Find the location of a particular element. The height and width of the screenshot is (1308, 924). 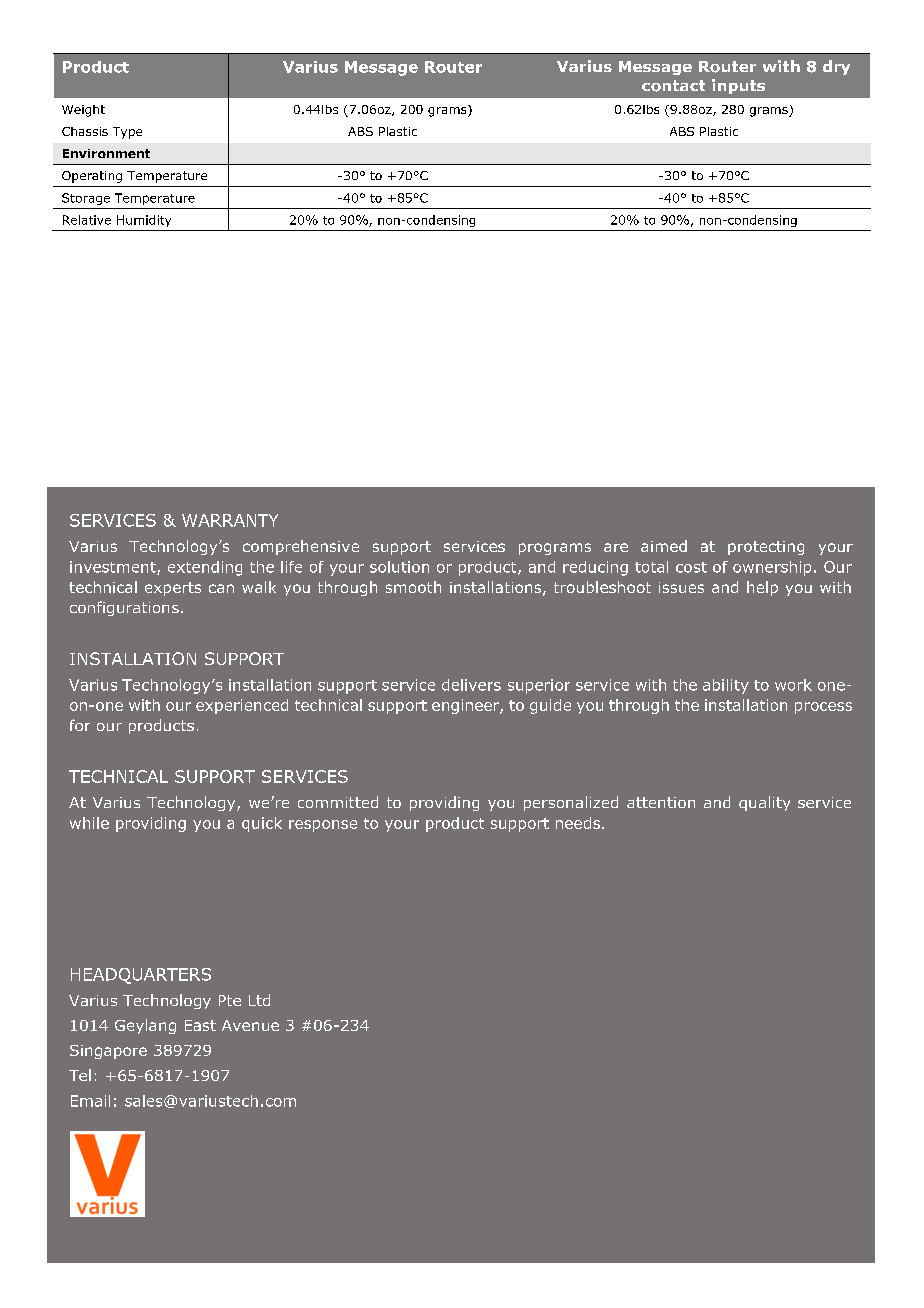

Humidity is located at coordinates (144, 221).
